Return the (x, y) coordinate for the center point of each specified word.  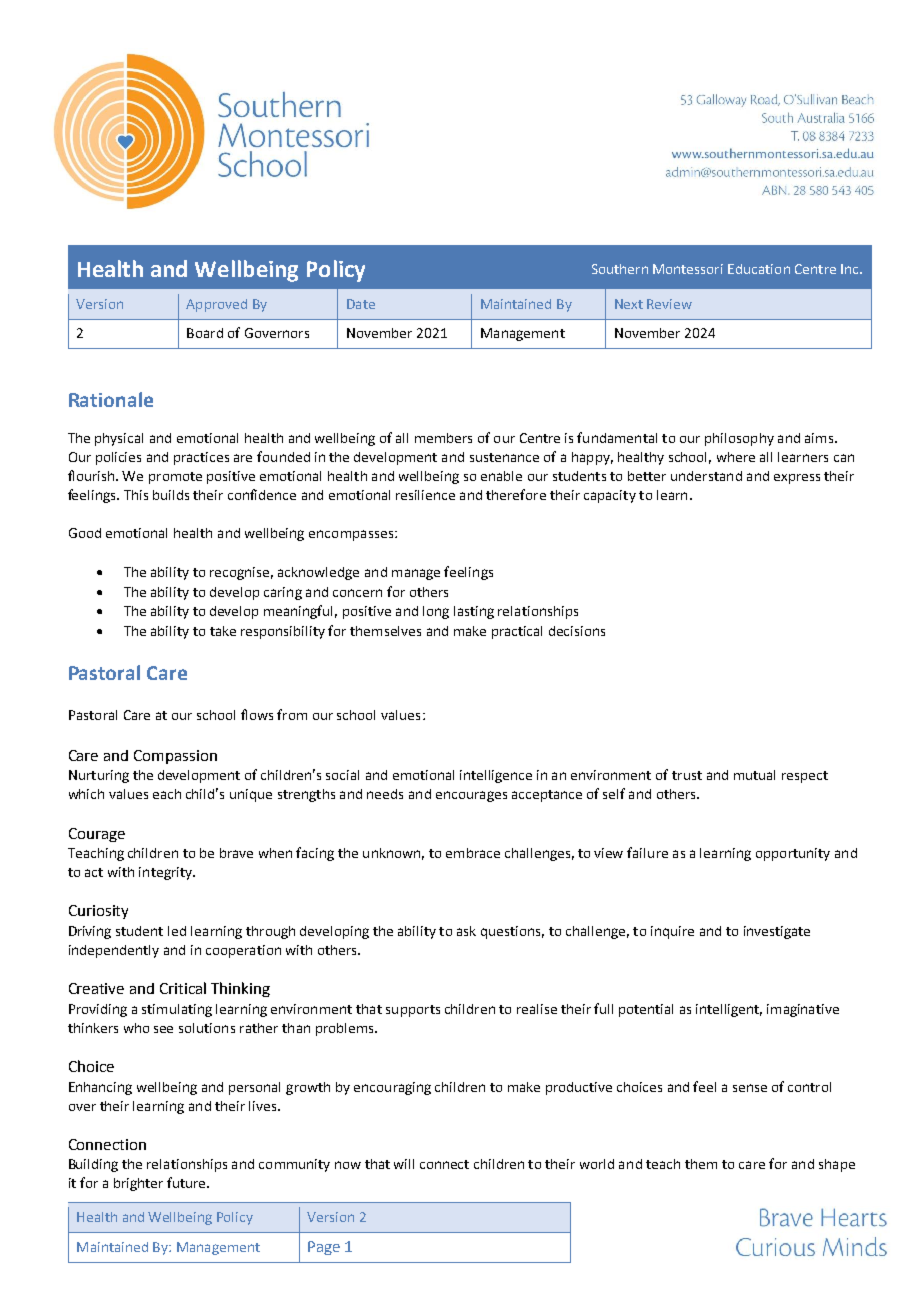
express (797, 479)
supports (413, 1011)
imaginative (803, 1010)
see (163, 1029)
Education (759, 269)
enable (501, 476)
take (223, 631)
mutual (754, 775)
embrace (473, 853)
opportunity (793, 854)
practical (517, 632)
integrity (166, 873)
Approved (216, 305)
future (187, 1182)
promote (175, 478)
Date (361, 304)
